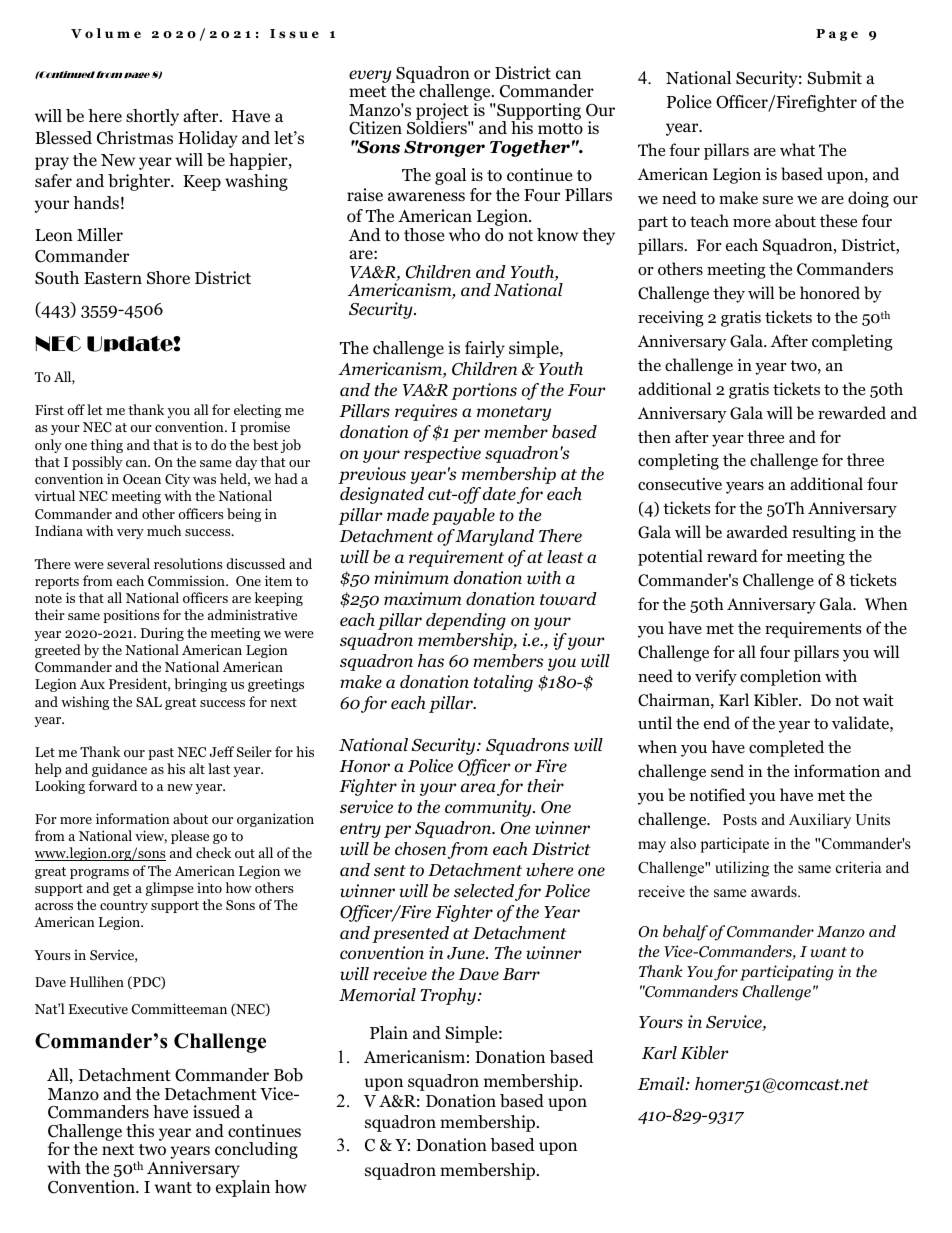  What do you see at coordinates (780, 677) in the screenshot?
I see `completion` at bounding box center [780, 677].
